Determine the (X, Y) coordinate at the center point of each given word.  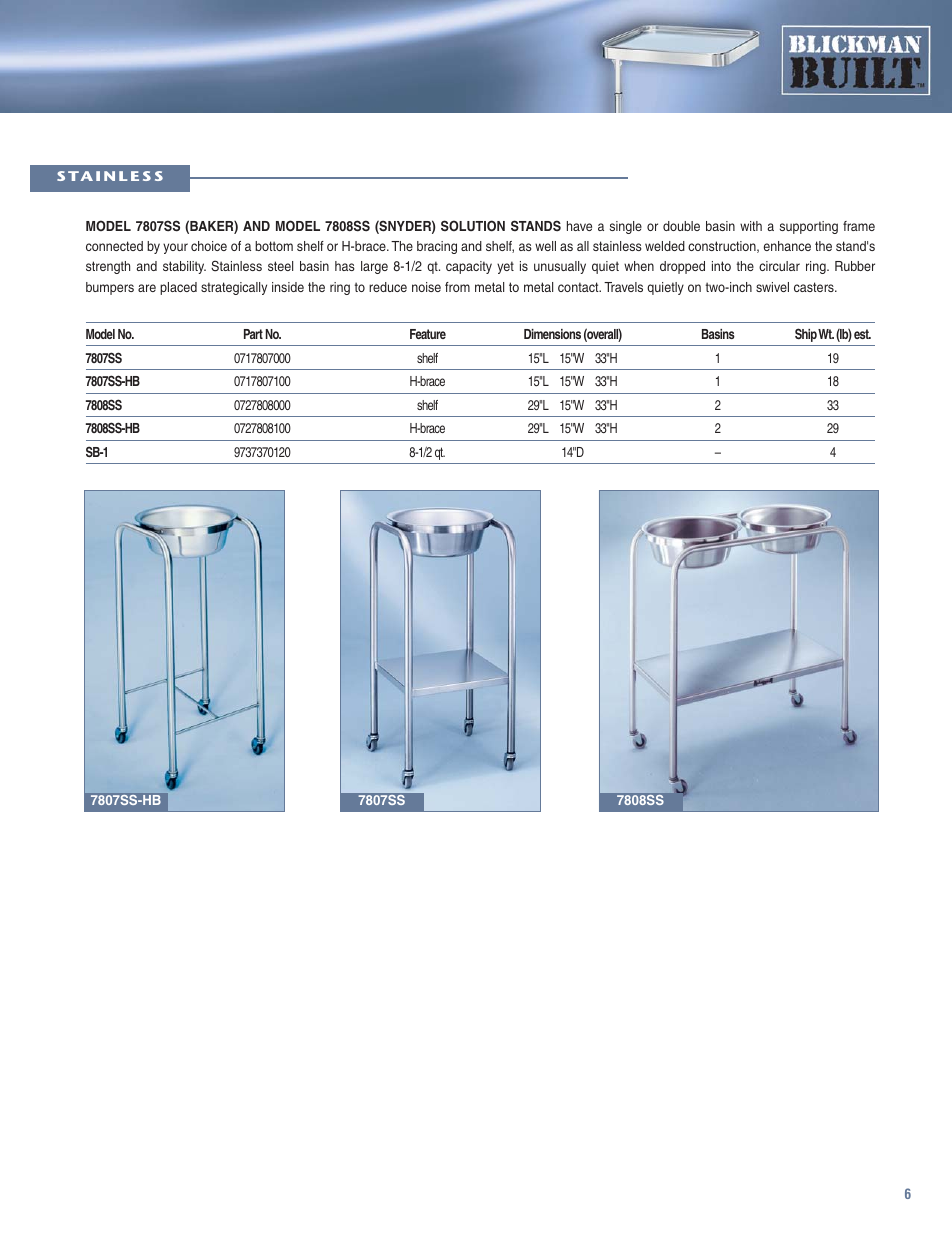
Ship (806, 335)
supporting (809, 227)
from (457, 287)
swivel (772, 287)
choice (209, 246)
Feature (428, 334)
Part (253, 334)
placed (178, 288)
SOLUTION (473, 226)
